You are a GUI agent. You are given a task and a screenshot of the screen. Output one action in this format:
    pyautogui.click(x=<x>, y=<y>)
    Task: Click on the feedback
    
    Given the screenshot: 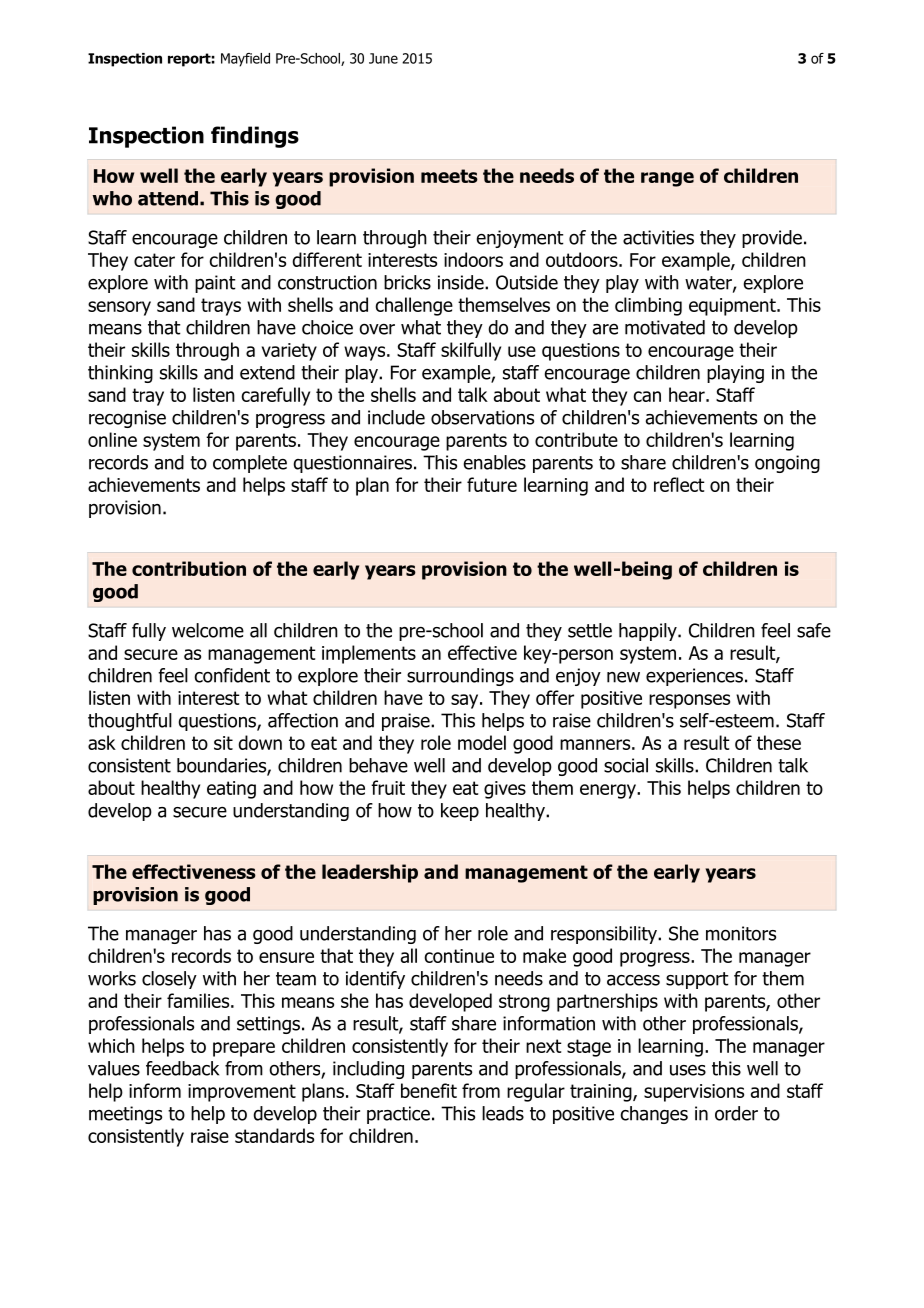 What is the action you would take?
    pyautogui.click(x=182, y=1068)
